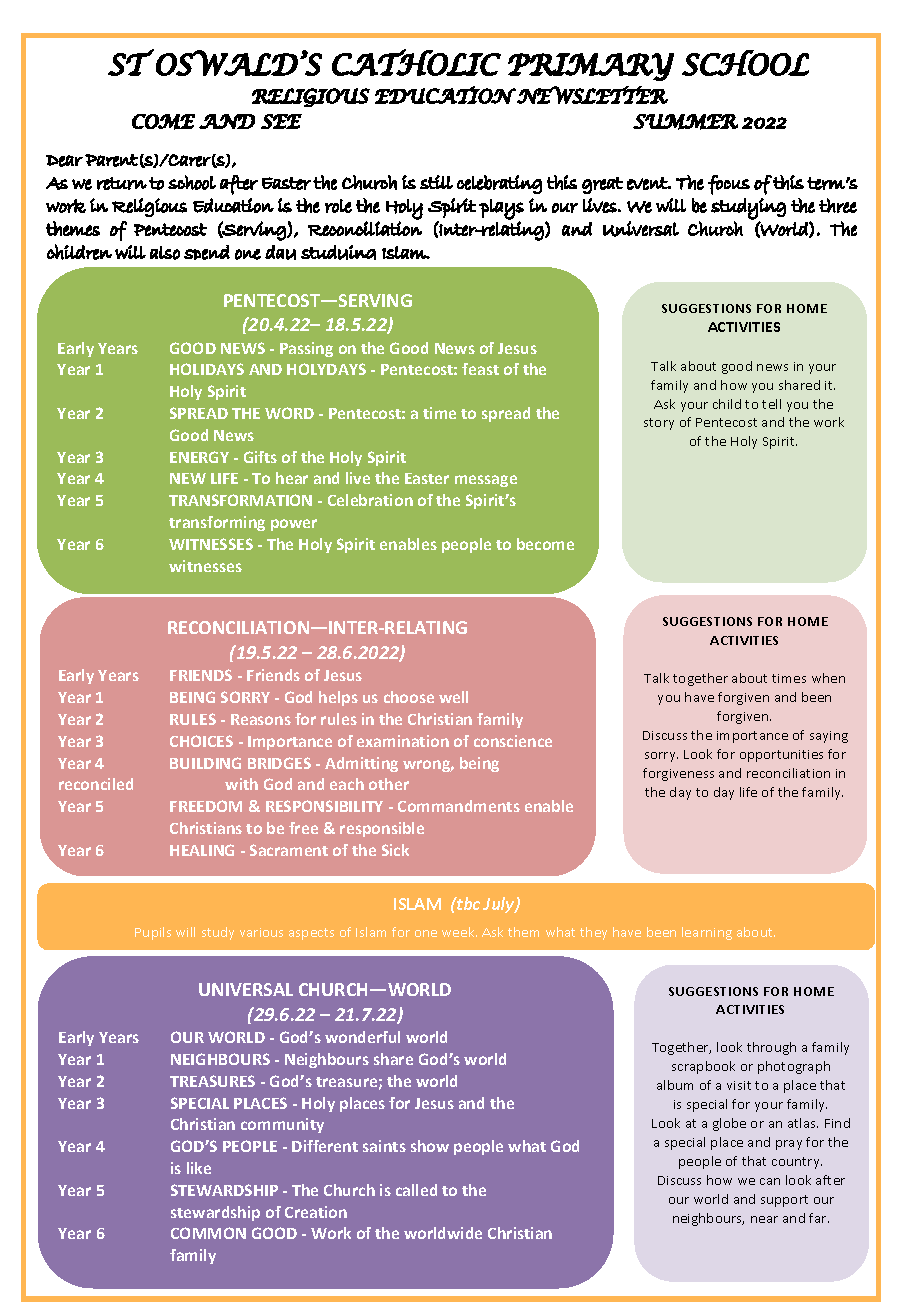 The width and height of the screenshot is (924, 1308). What do you see at coordinates (416, 62) in the screenshot?
I see `CATHOLIC` at bounding box center [416, 62].
